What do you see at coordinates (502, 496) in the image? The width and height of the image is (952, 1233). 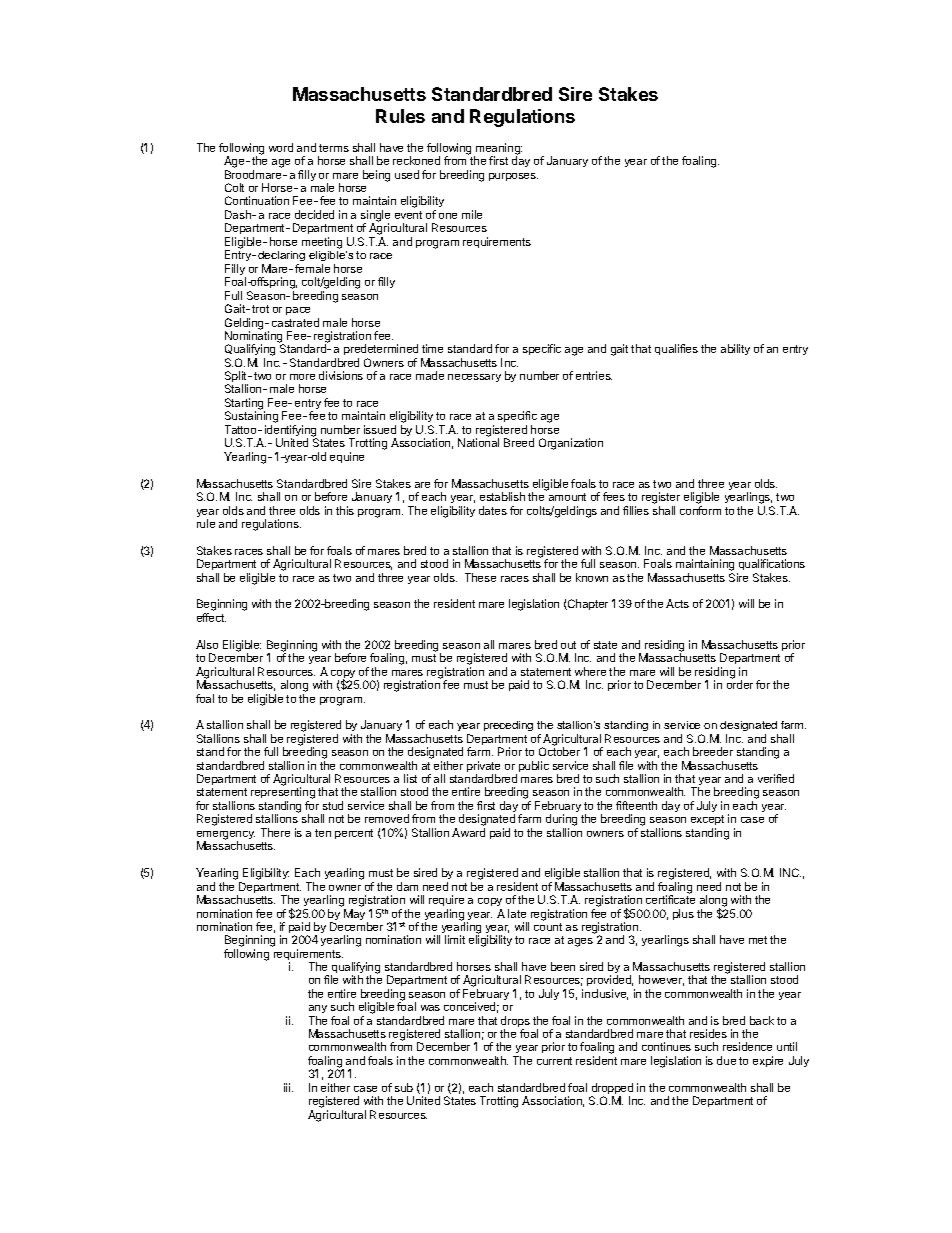 I see `establish` at bounding box center [502, 496].
